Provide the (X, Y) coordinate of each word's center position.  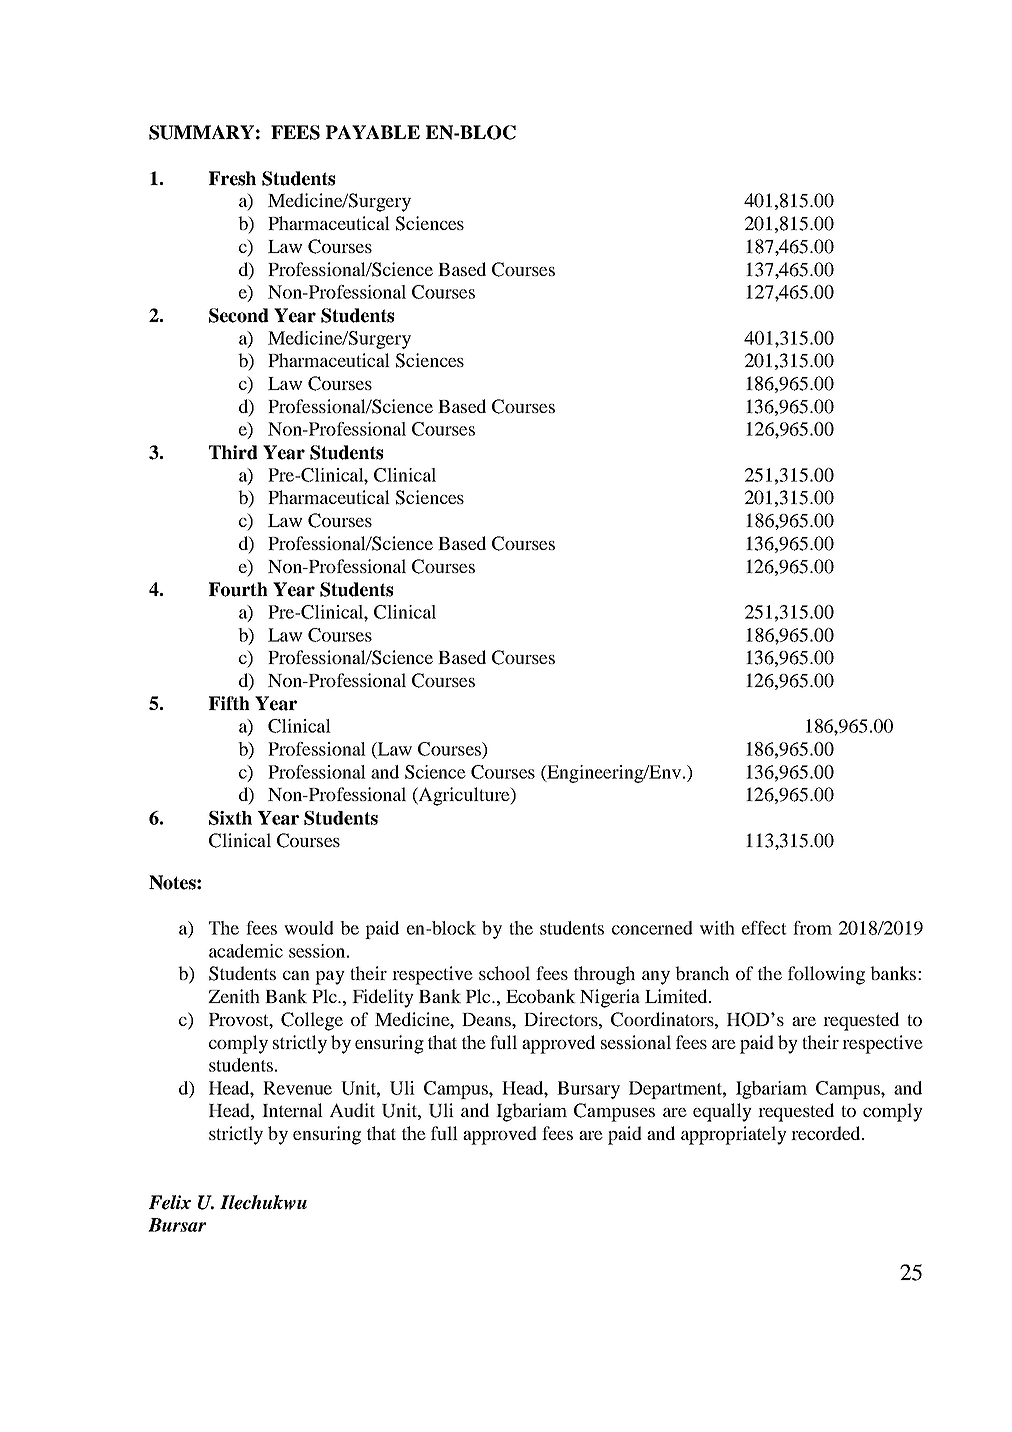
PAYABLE (373, 132)
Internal (292, 1110)
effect (764, 928)
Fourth (238, 589)
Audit (352, 1110)
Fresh (232, 178)
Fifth (229, 703)
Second (239, 315)
